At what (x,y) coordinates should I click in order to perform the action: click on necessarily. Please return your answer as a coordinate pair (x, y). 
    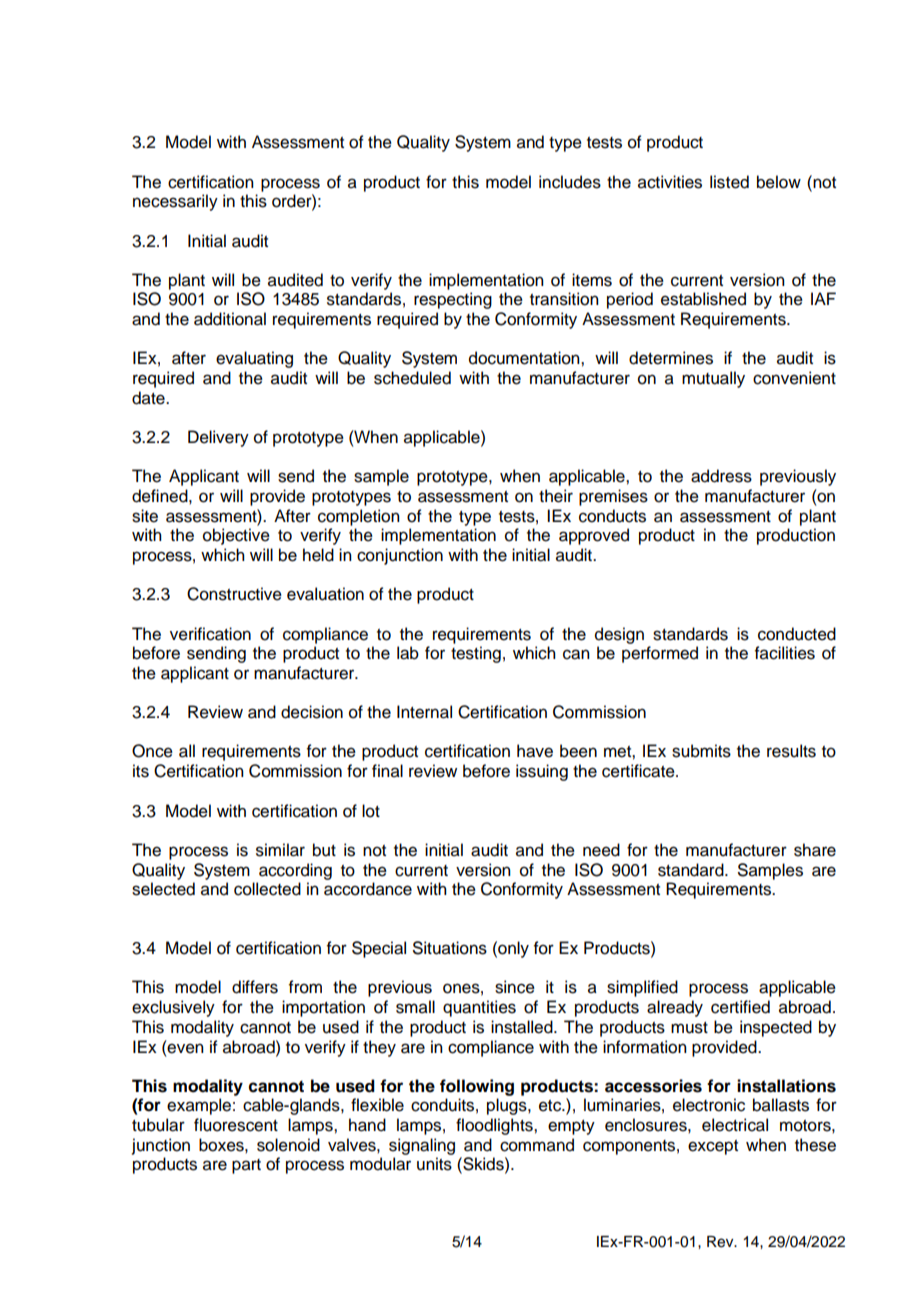
    Looking at the image, I should click on (175, 202).
